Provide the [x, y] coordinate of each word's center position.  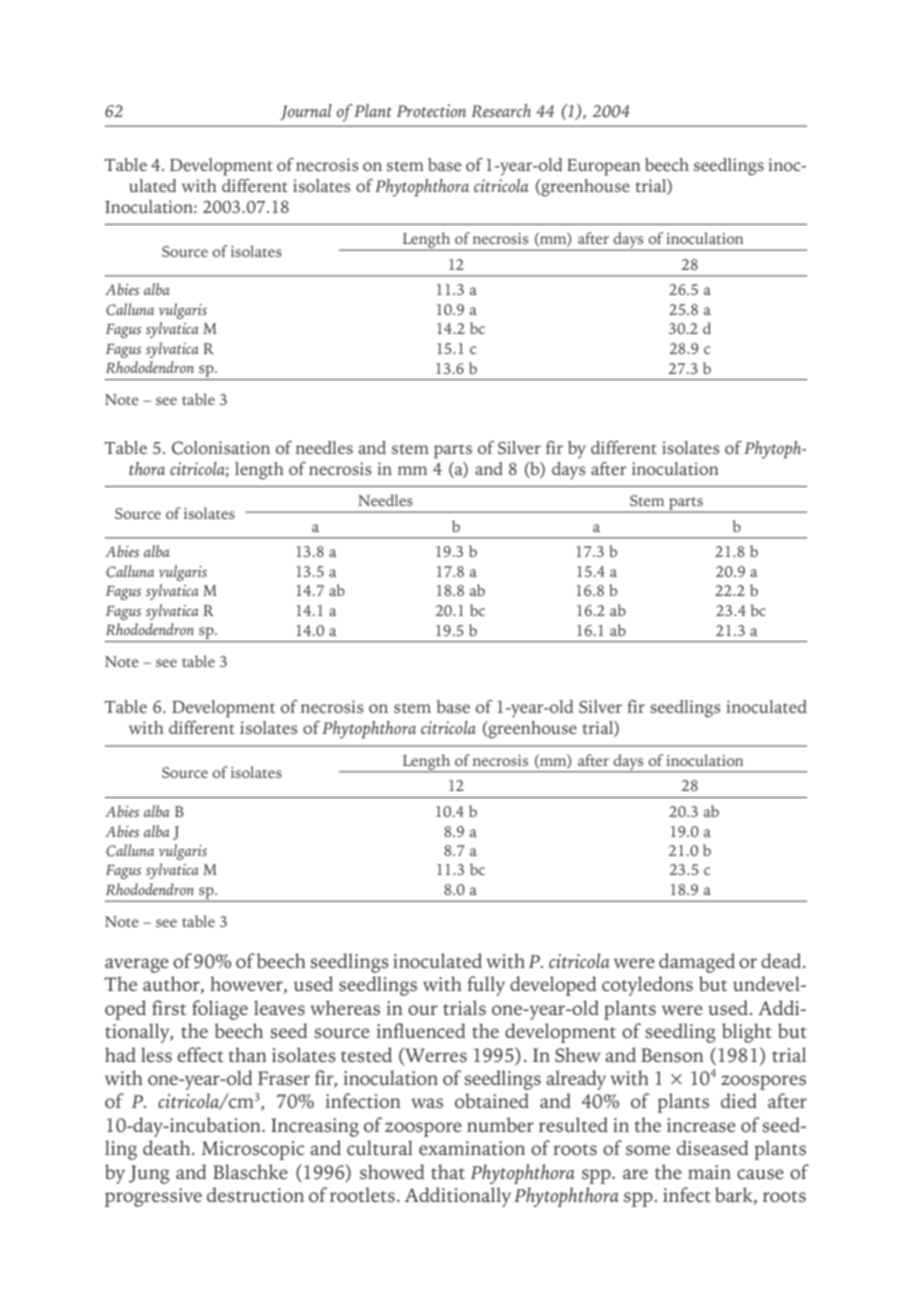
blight [747, 1033]
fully [486, 986]
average [137, 965]
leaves [279, 1008]
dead [782, 961]
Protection [431, 110]
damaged [697, 963]
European [603, 167]
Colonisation [221, 448]
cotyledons [647, 986]
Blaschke [250, 1172]
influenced [421, 1030]
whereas [345, 1008]
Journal [306, 112]
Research [501, 110]
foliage [220, 1010]
